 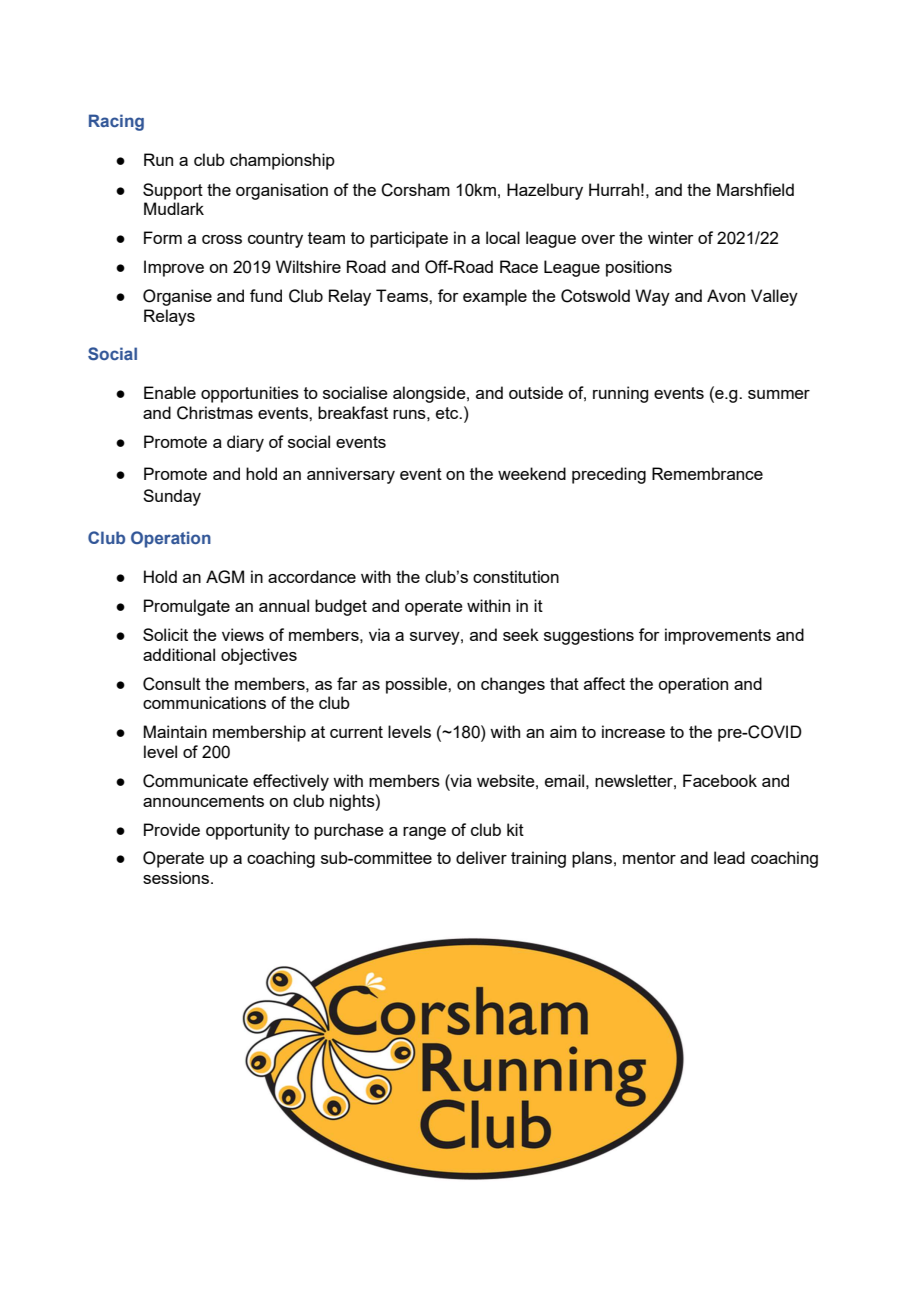 I want to click on Remembrance, so click(x=707, y=473).
